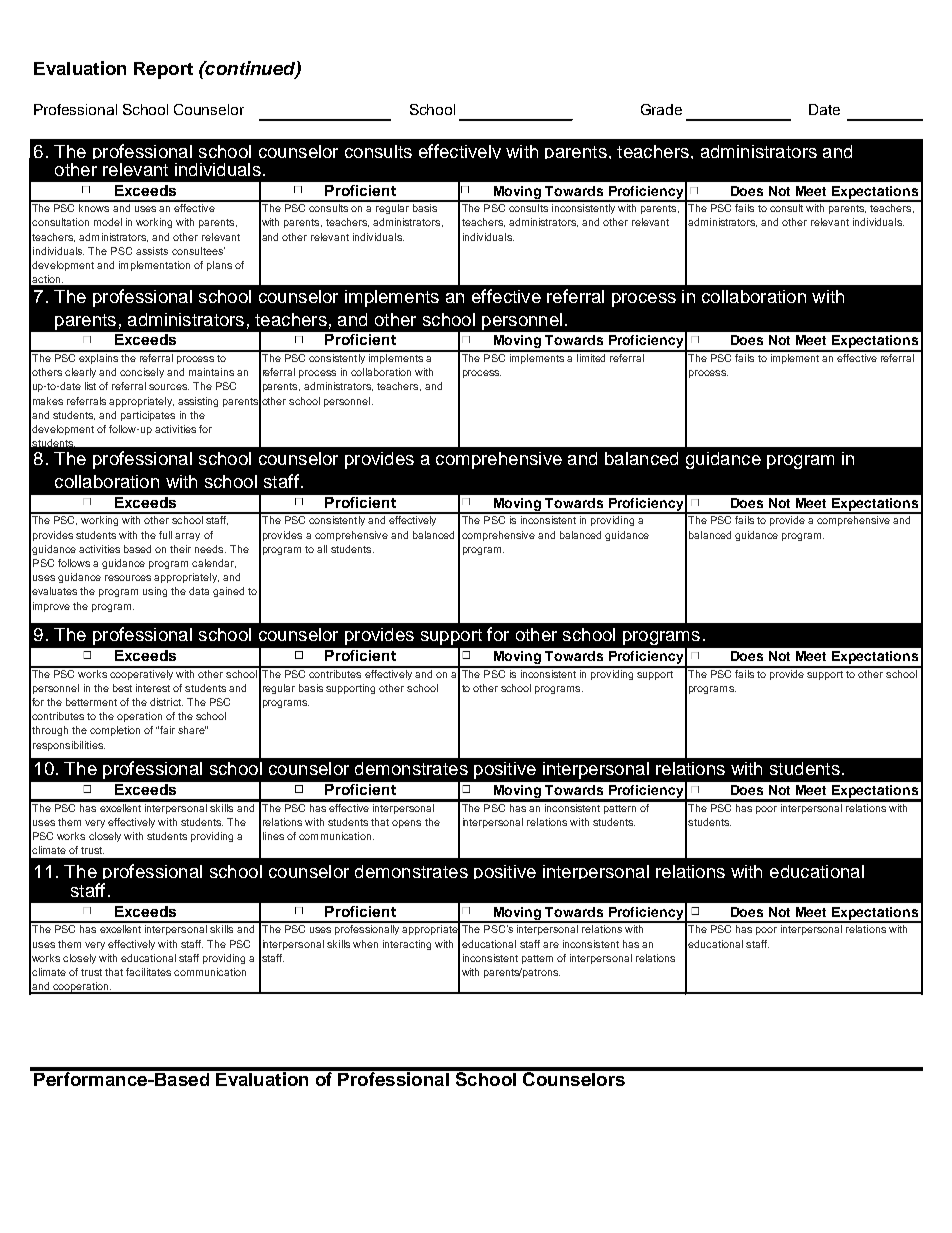 The image size is (952, 1233). I want to click on Report, so click(163, 70).
